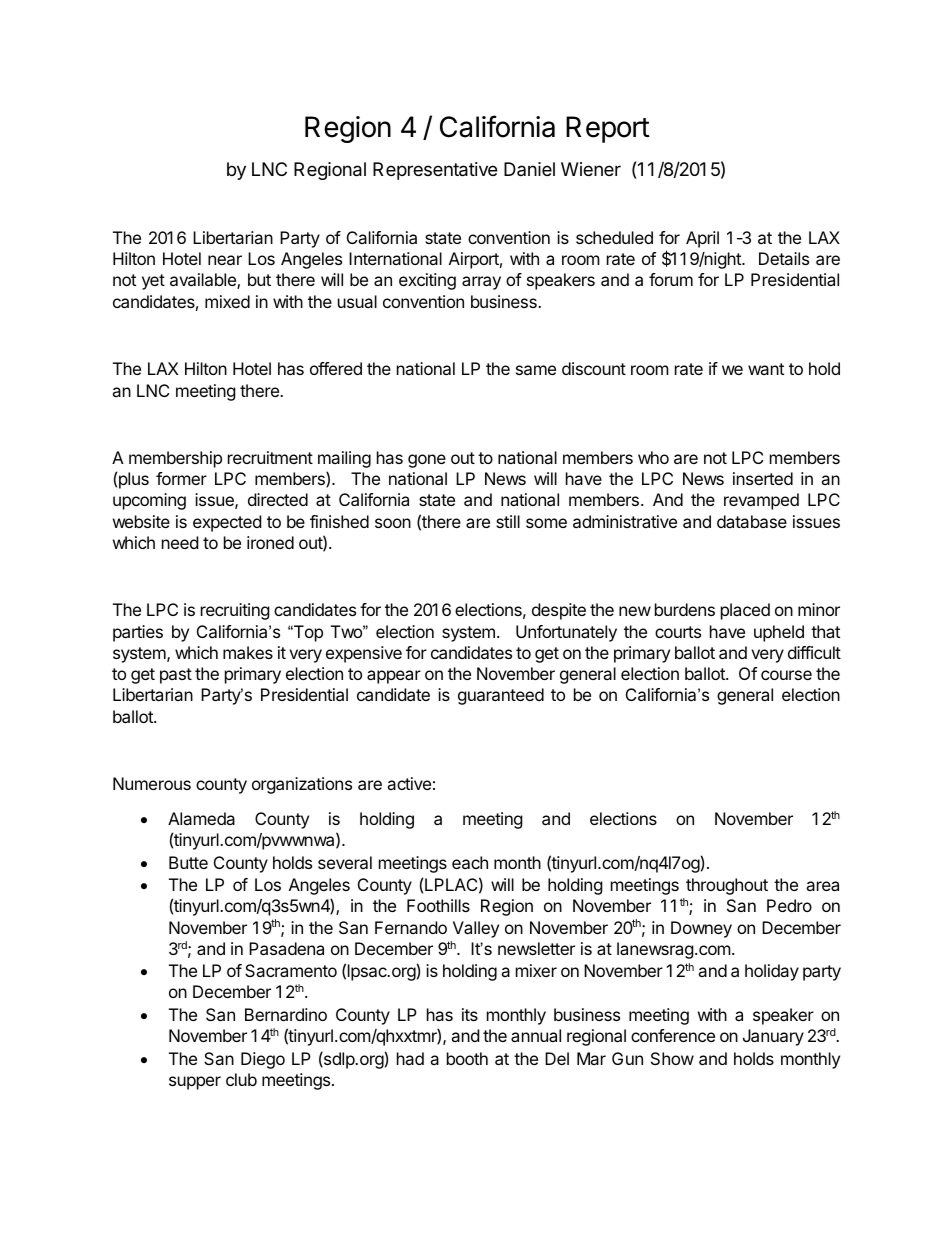 The width and height of the screenshot is (952, 1233). Describe the element at coordinates (529, 169) in the screenshot. I see `Daniel` at that location.
